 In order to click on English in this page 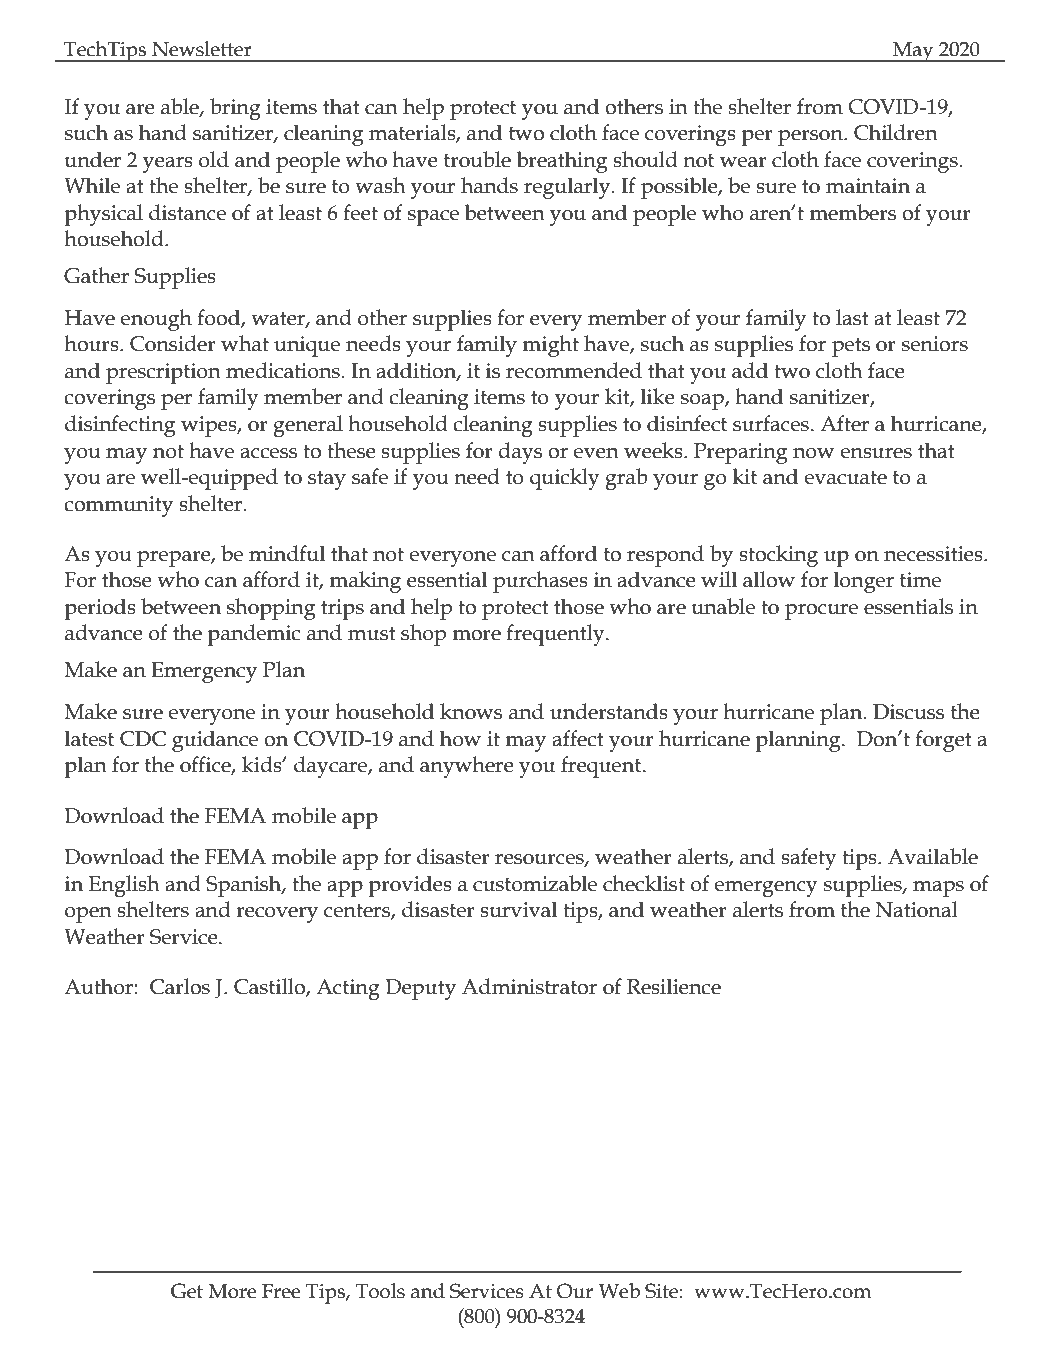, I will do `click(124, 886)`.
